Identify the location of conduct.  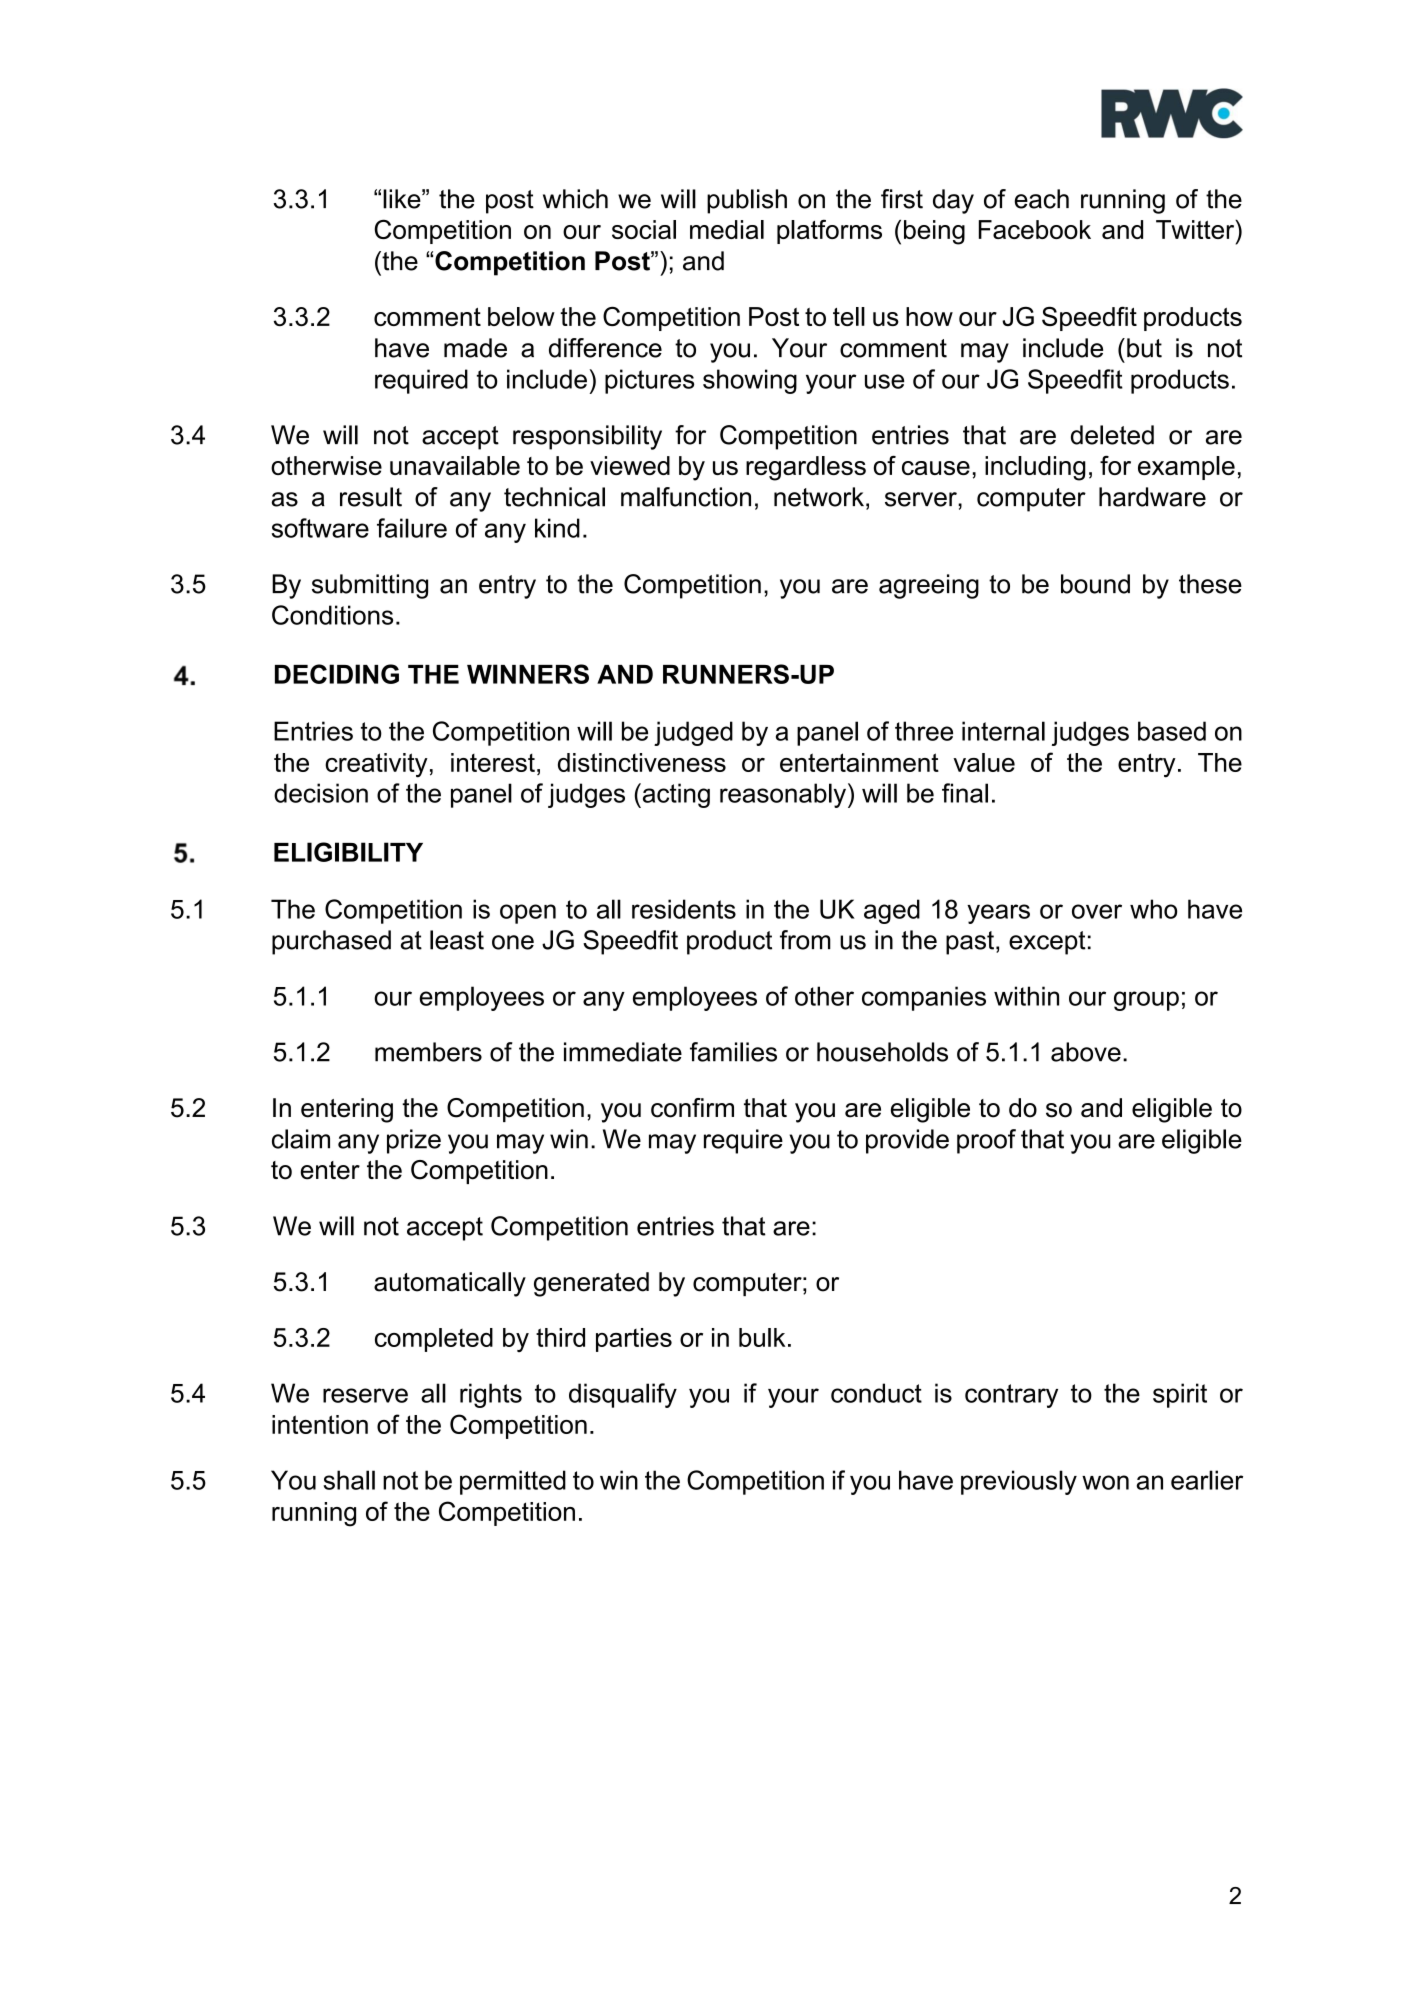
(876, 1393).
